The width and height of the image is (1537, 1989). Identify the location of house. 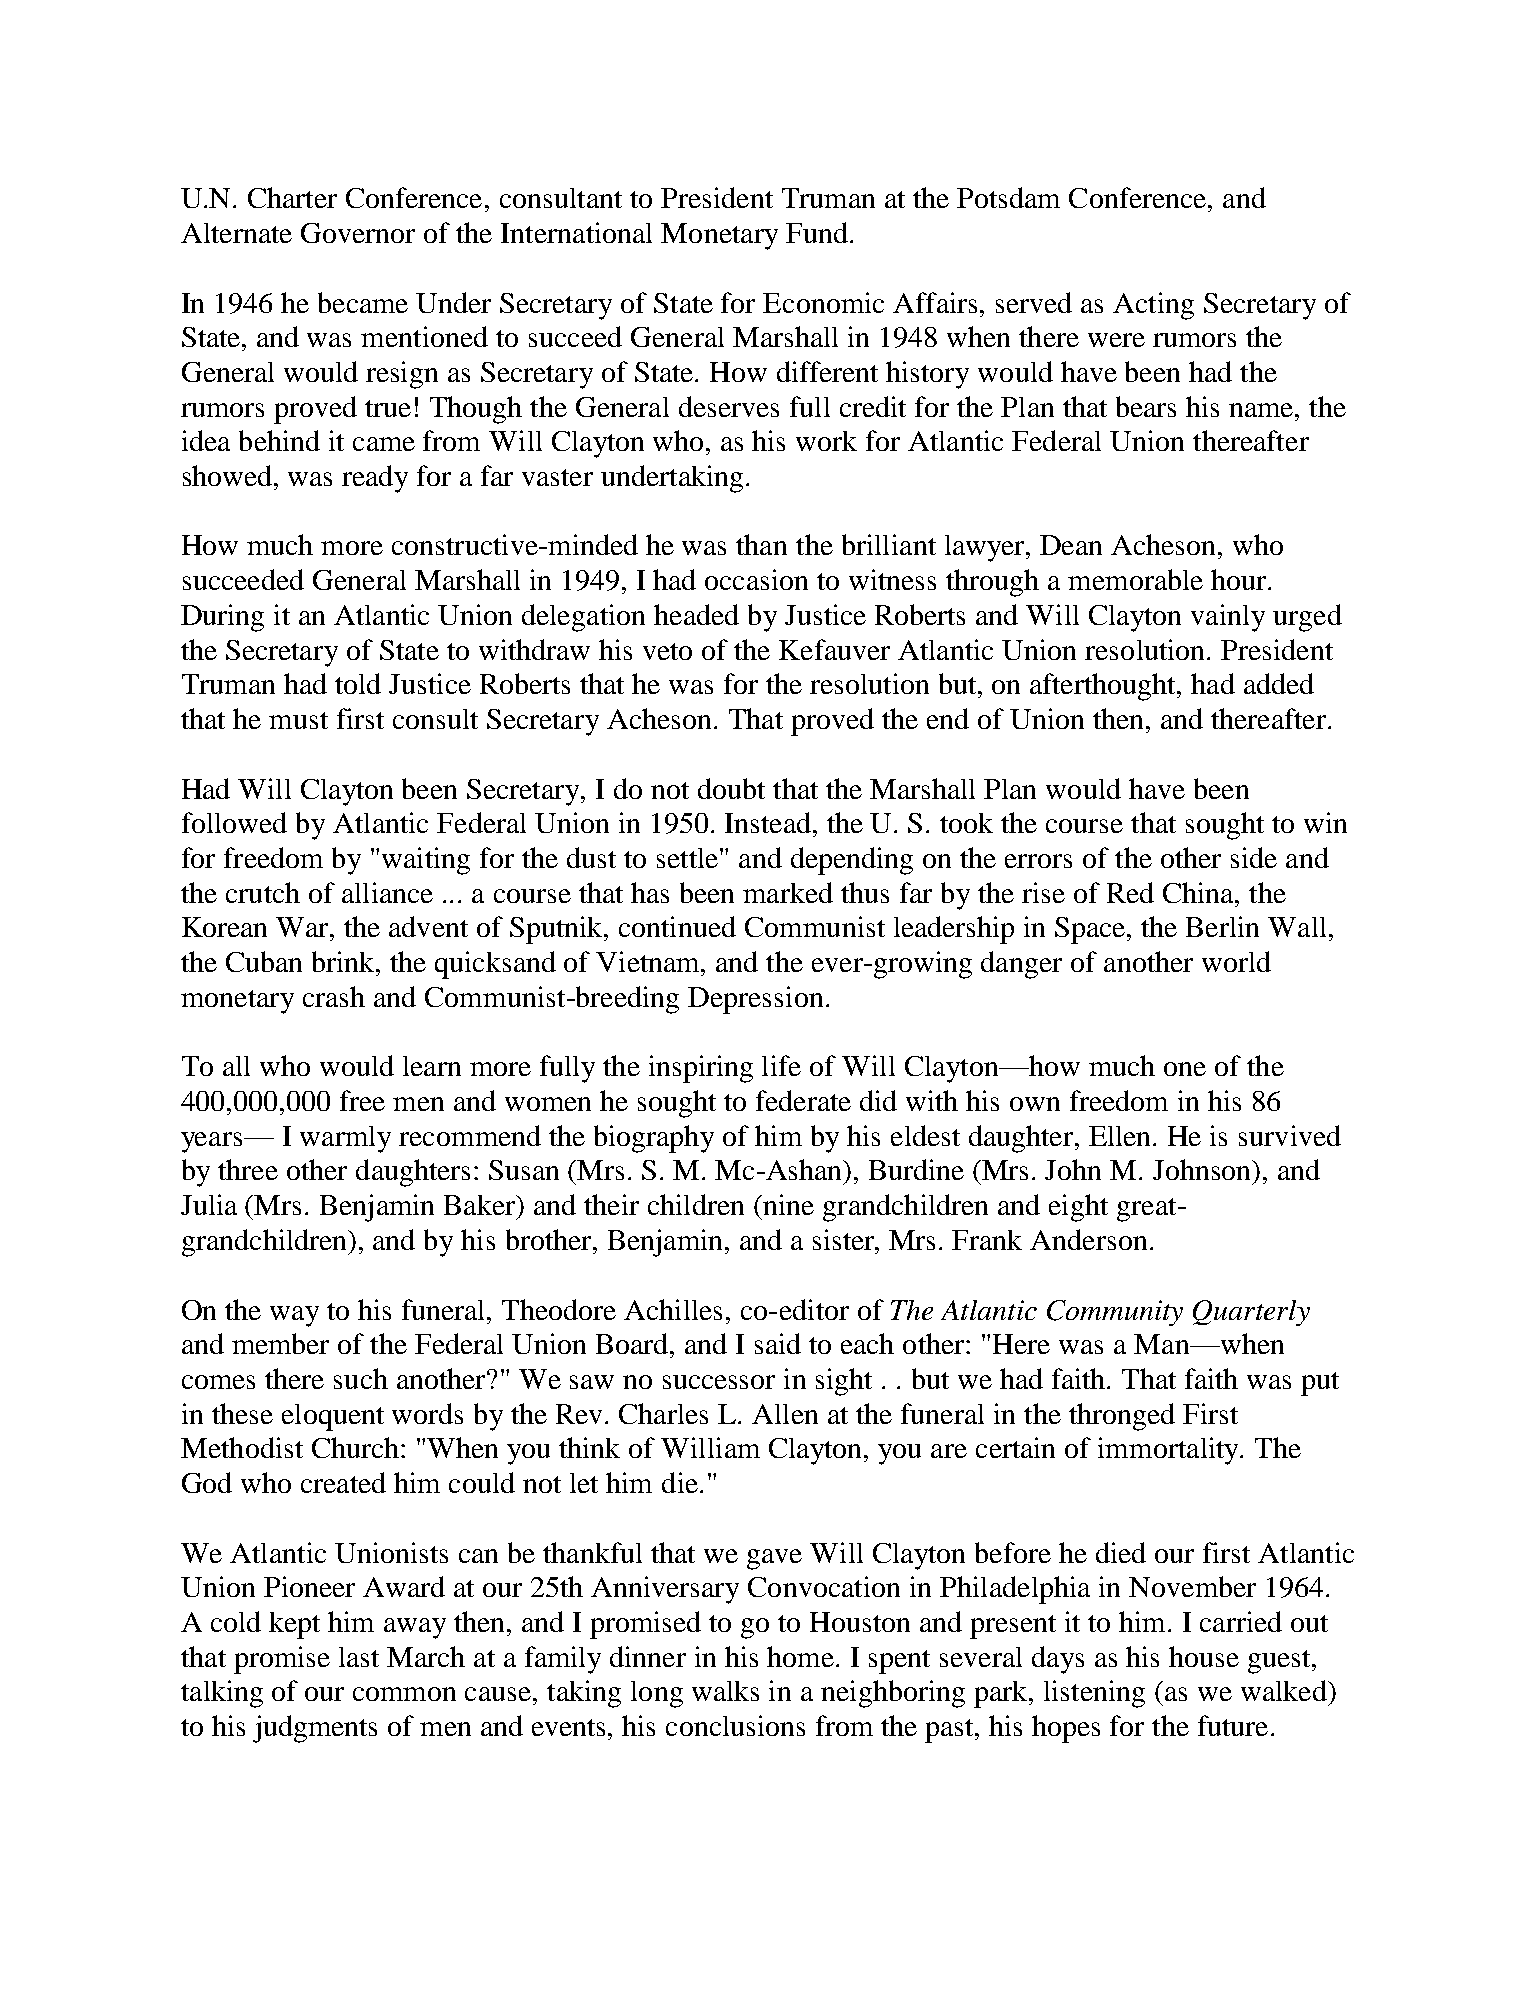
(1204, 1656).
